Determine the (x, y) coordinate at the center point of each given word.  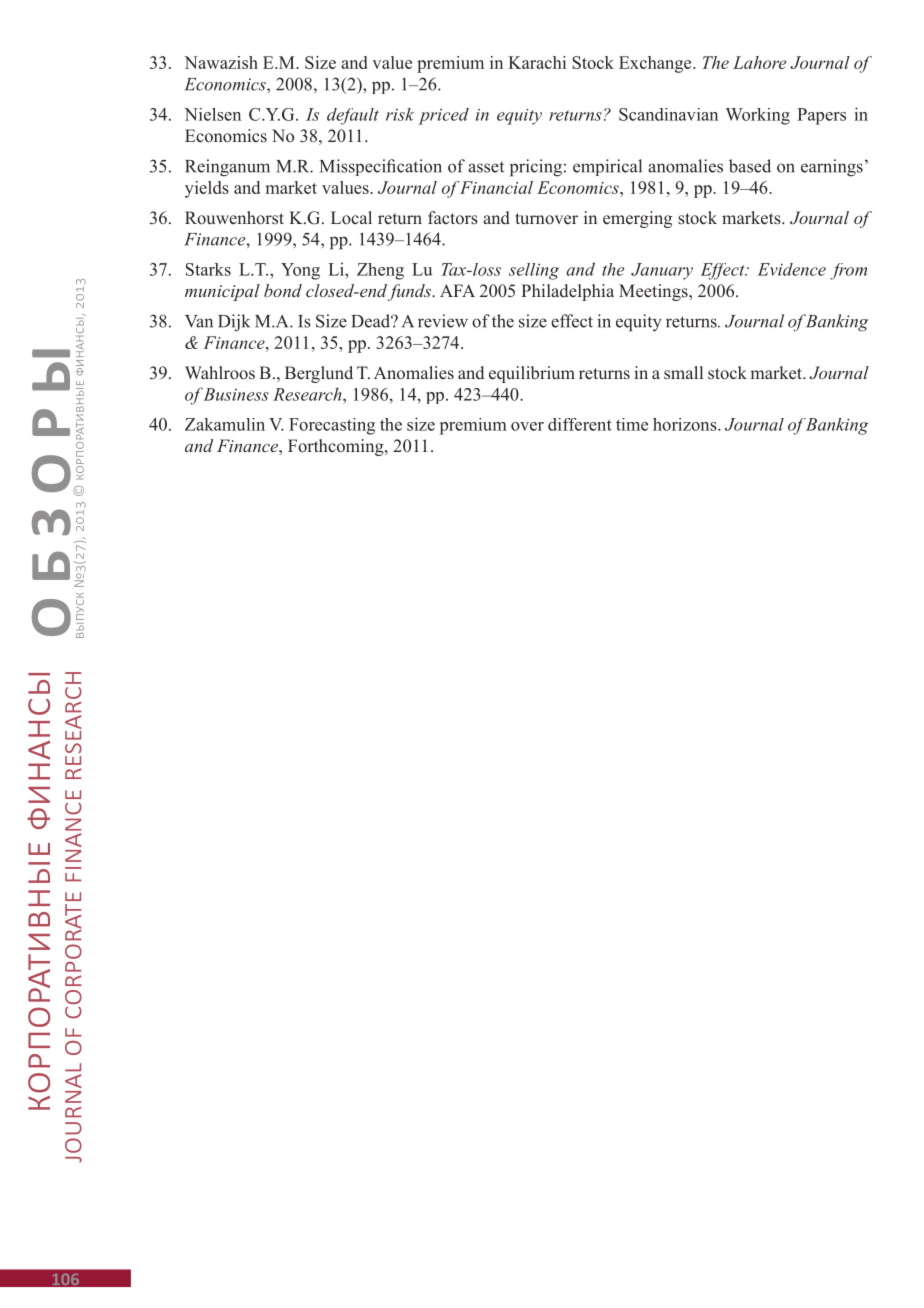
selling (534, 271)
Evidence (791, 269)
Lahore (759, 62)
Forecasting (332, 426)
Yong (300, 271)
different (580, 424)
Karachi (537, 62)
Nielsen (212, 114)
